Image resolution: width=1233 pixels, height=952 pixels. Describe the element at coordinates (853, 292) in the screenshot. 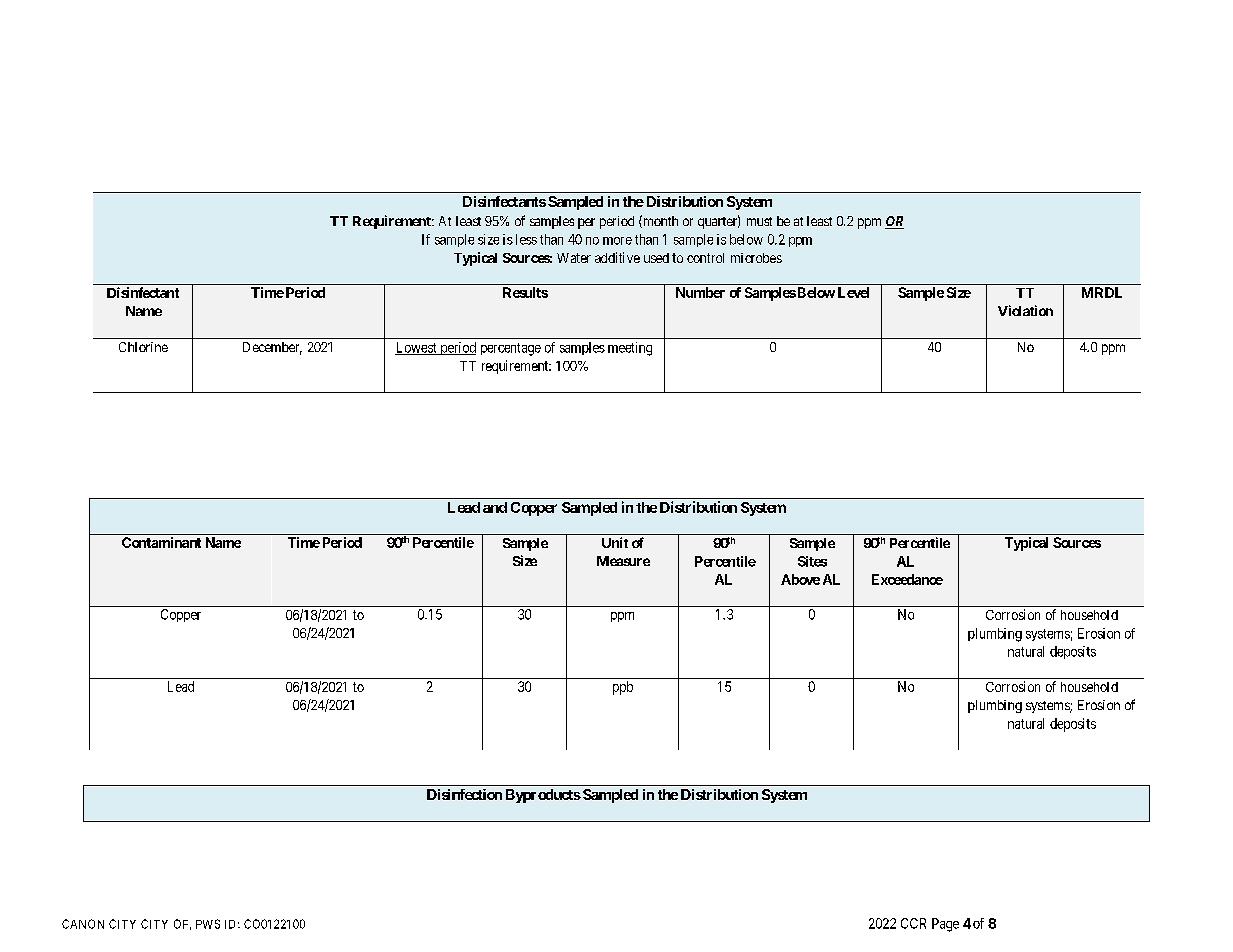

I see `Level` at that location.
